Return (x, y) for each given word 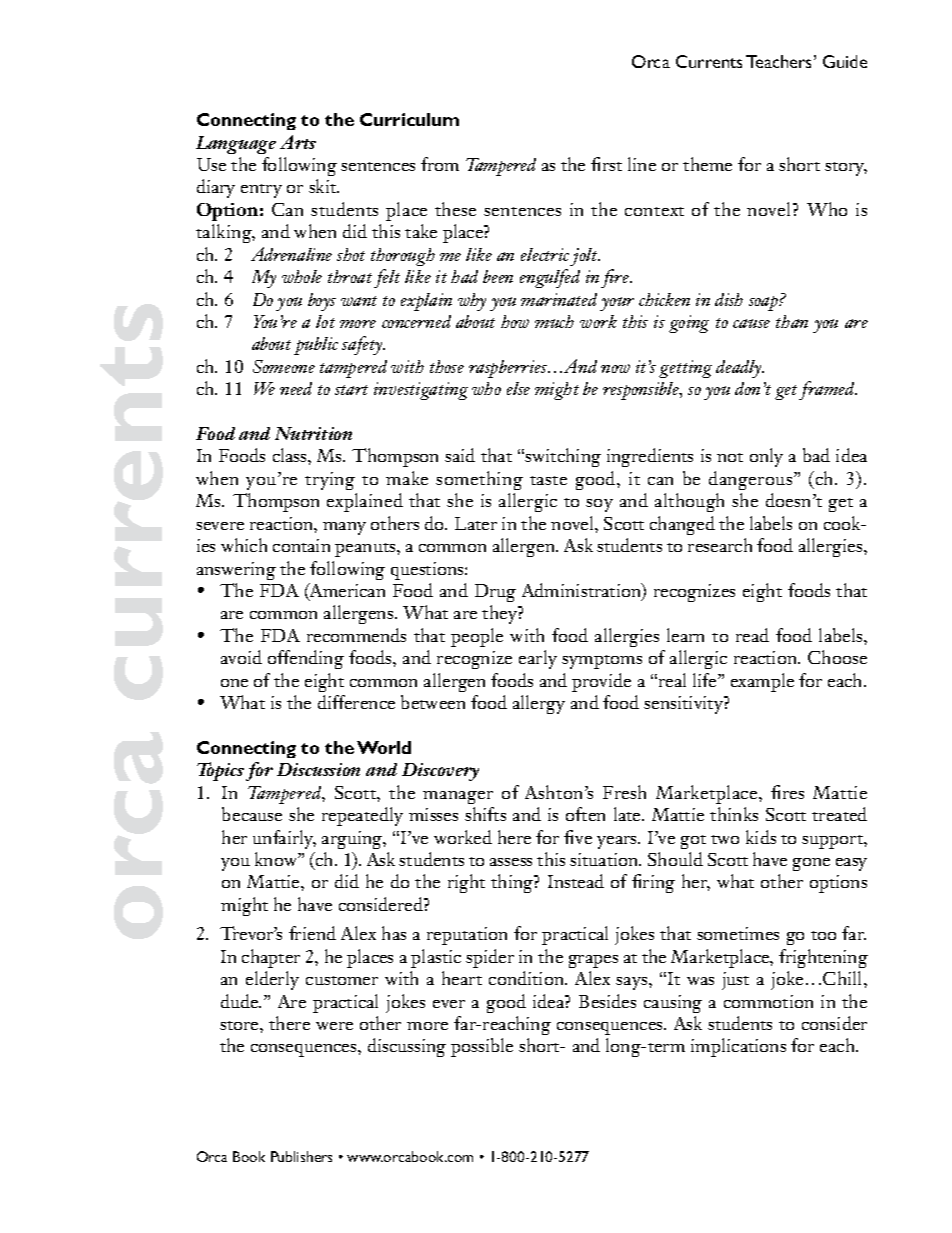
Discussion (318, 769)
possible (482, 1047)
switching (563, 457)
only (766, 457)
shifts (485, 814)
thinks (734, 814)
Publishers (301, 1156)
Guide (845, 61)
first (606, 164)
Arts (298, 142)
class (291, 455)
